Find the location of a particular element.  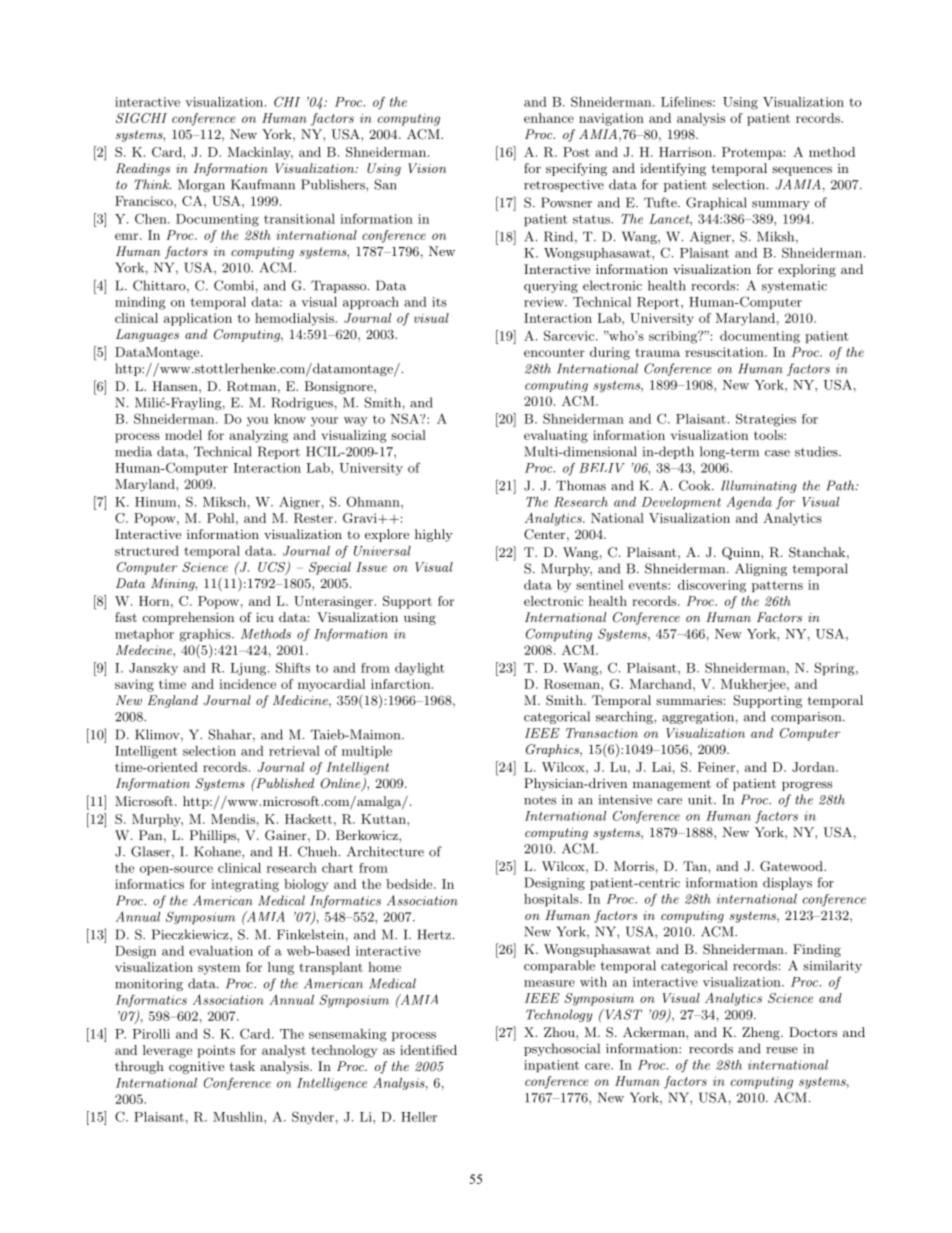

sequences is located at coordinates (802, 171).
